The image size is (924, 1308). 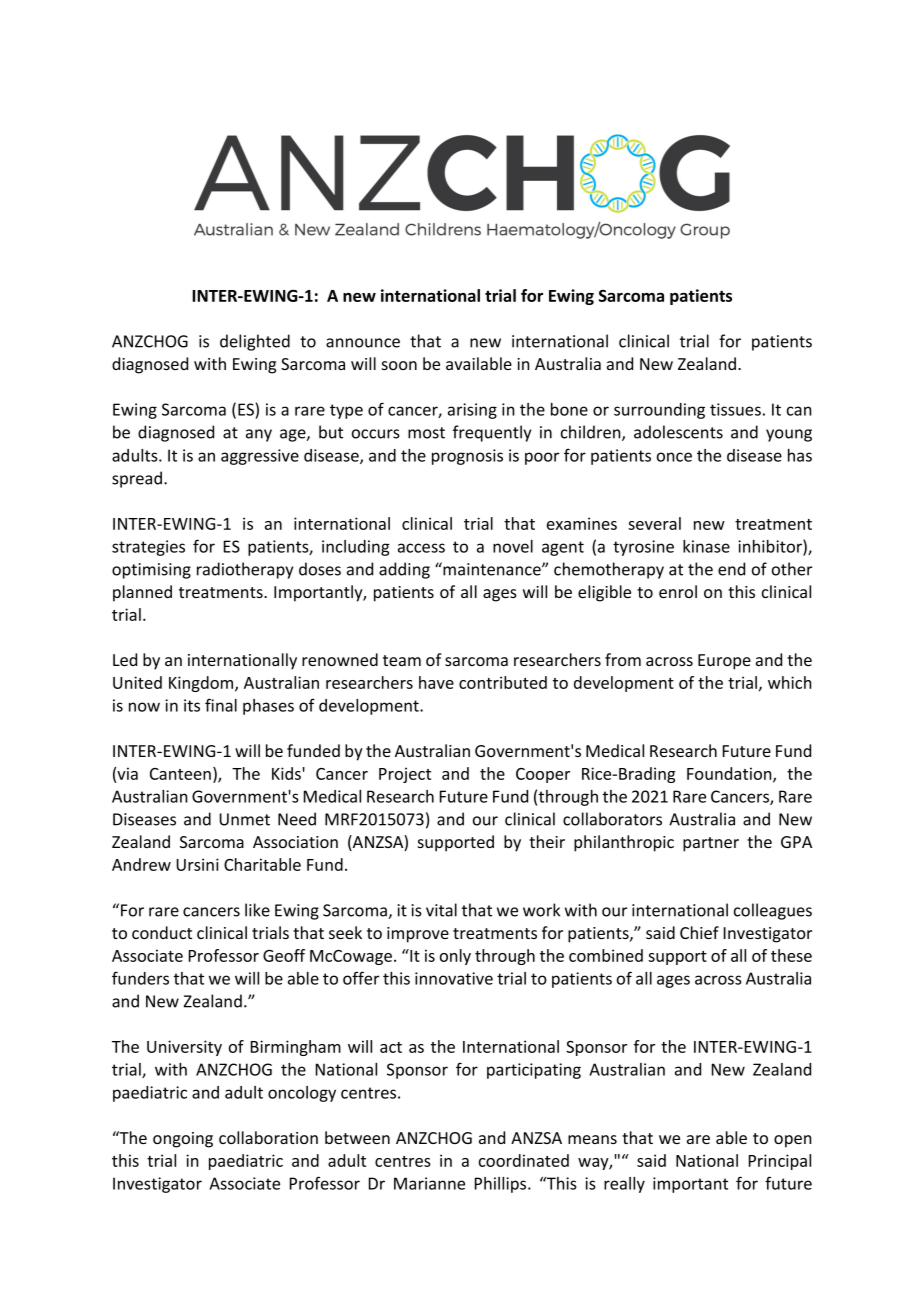 What do you see at coordinates (699, 932) in the screenshot?
I see `Chief` at bounding box center [699, 932].
